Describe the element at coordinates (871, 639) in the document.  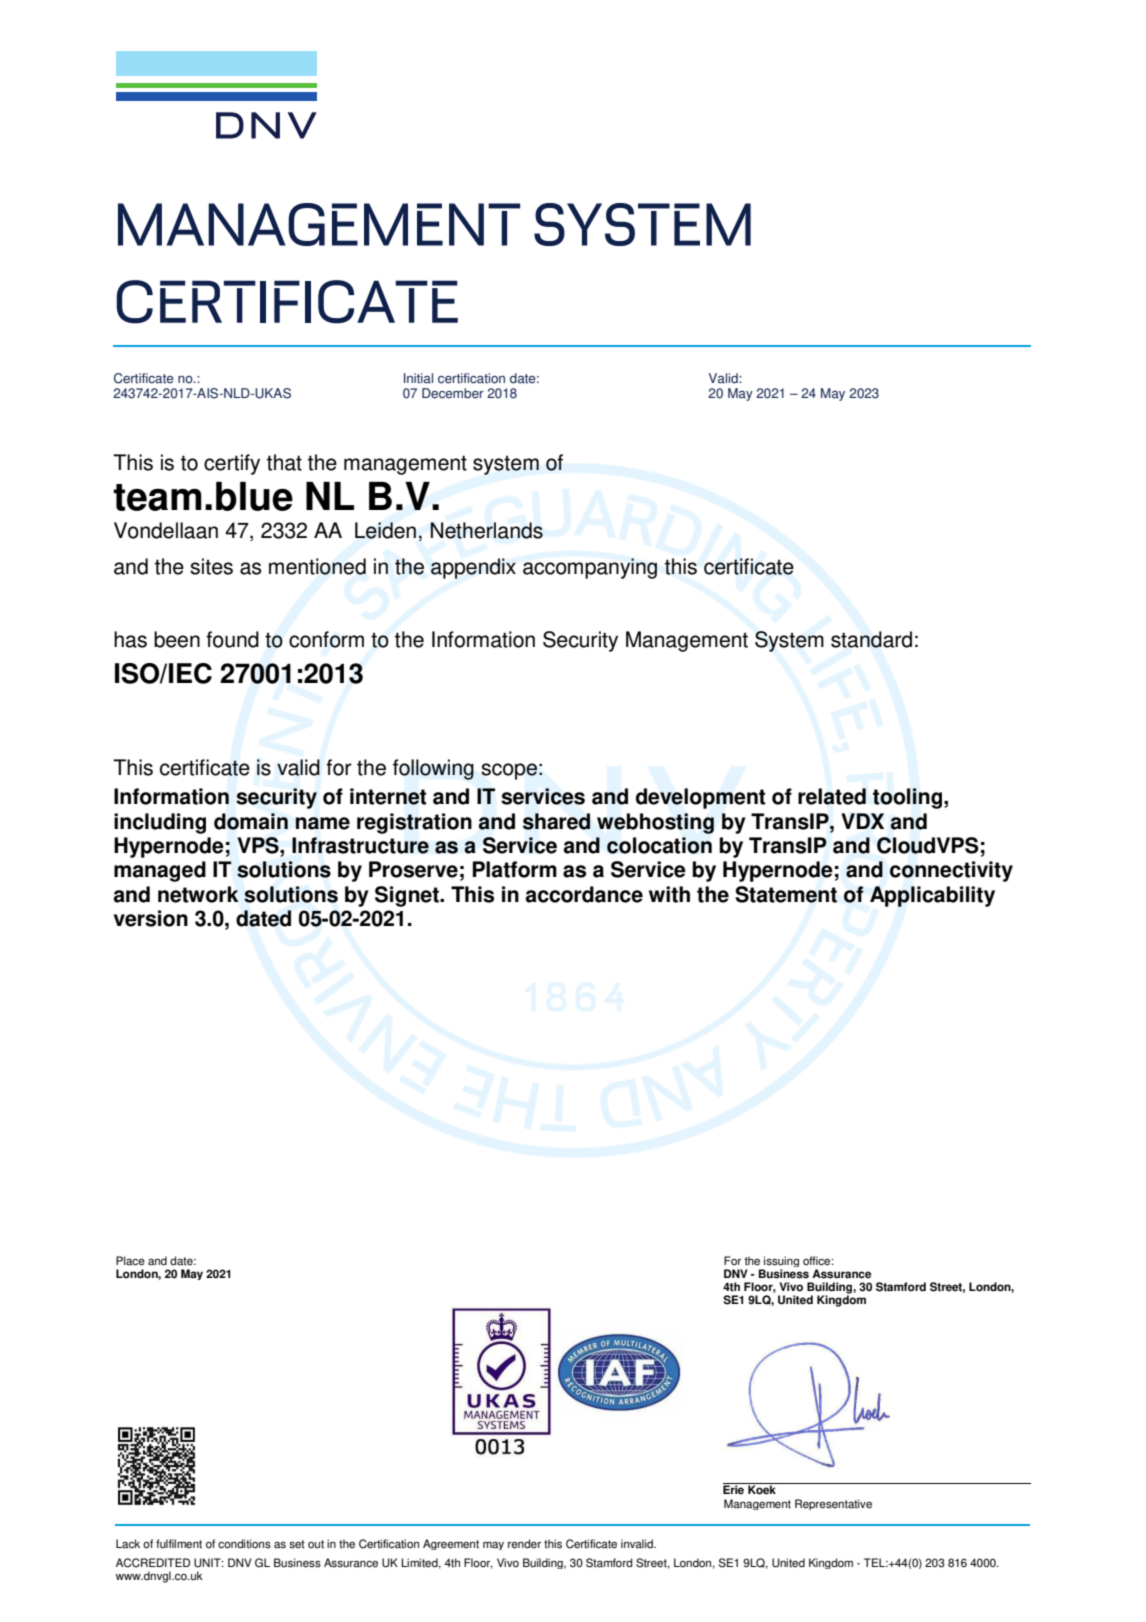
I see `standard` at that location.
